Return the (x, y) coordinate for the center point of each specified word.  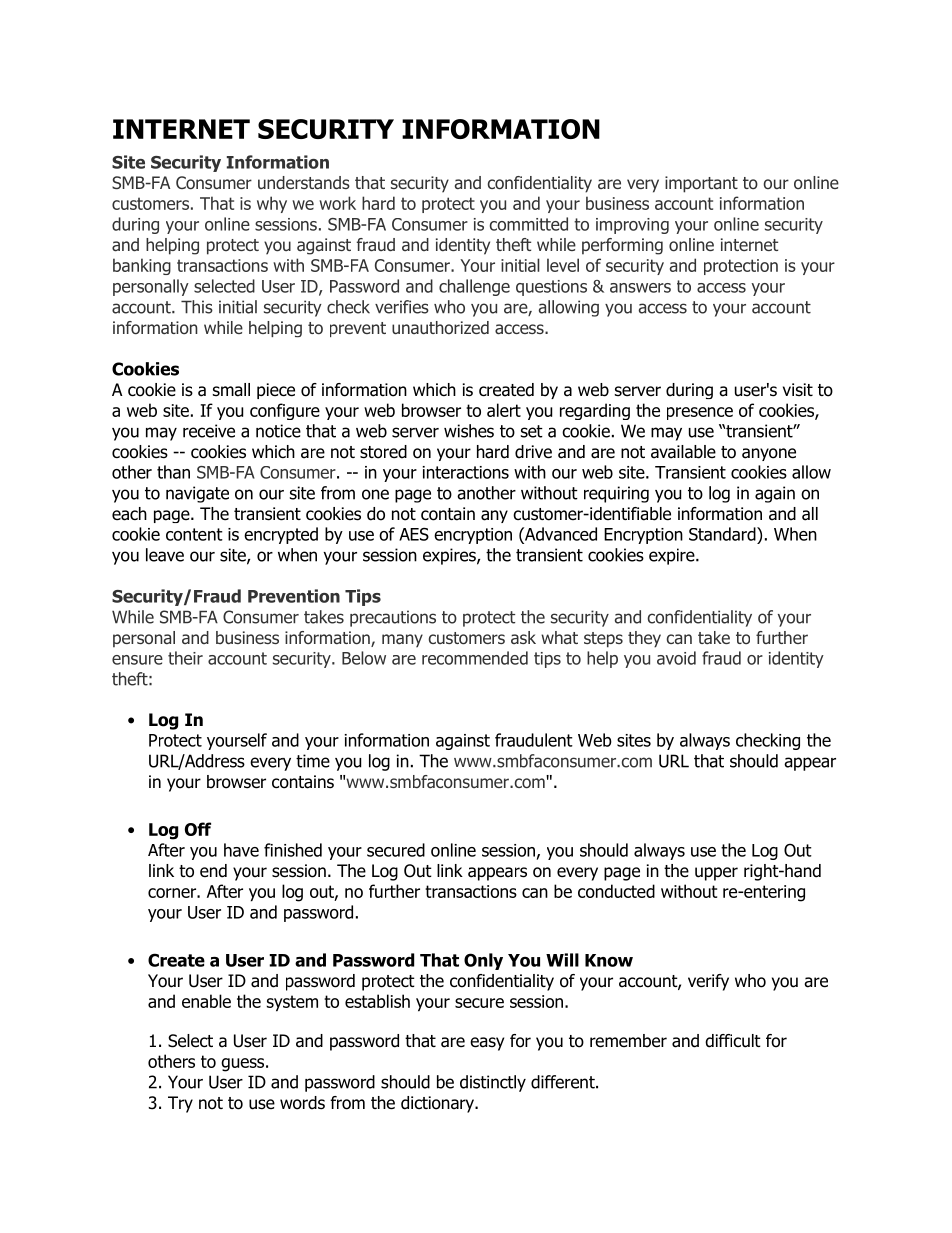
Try (180, 1104)
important (701, 184)
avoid (676, 658)
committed (529, 224)
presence (700, 413)
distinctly (493, 1083)
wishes (469, 431)
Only (483, 961)
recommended (475, 658)
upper (716, 874)
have (241, 850)
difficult (733, 1041)
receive (209, 431)
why (272, 204)
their (185, 658)
